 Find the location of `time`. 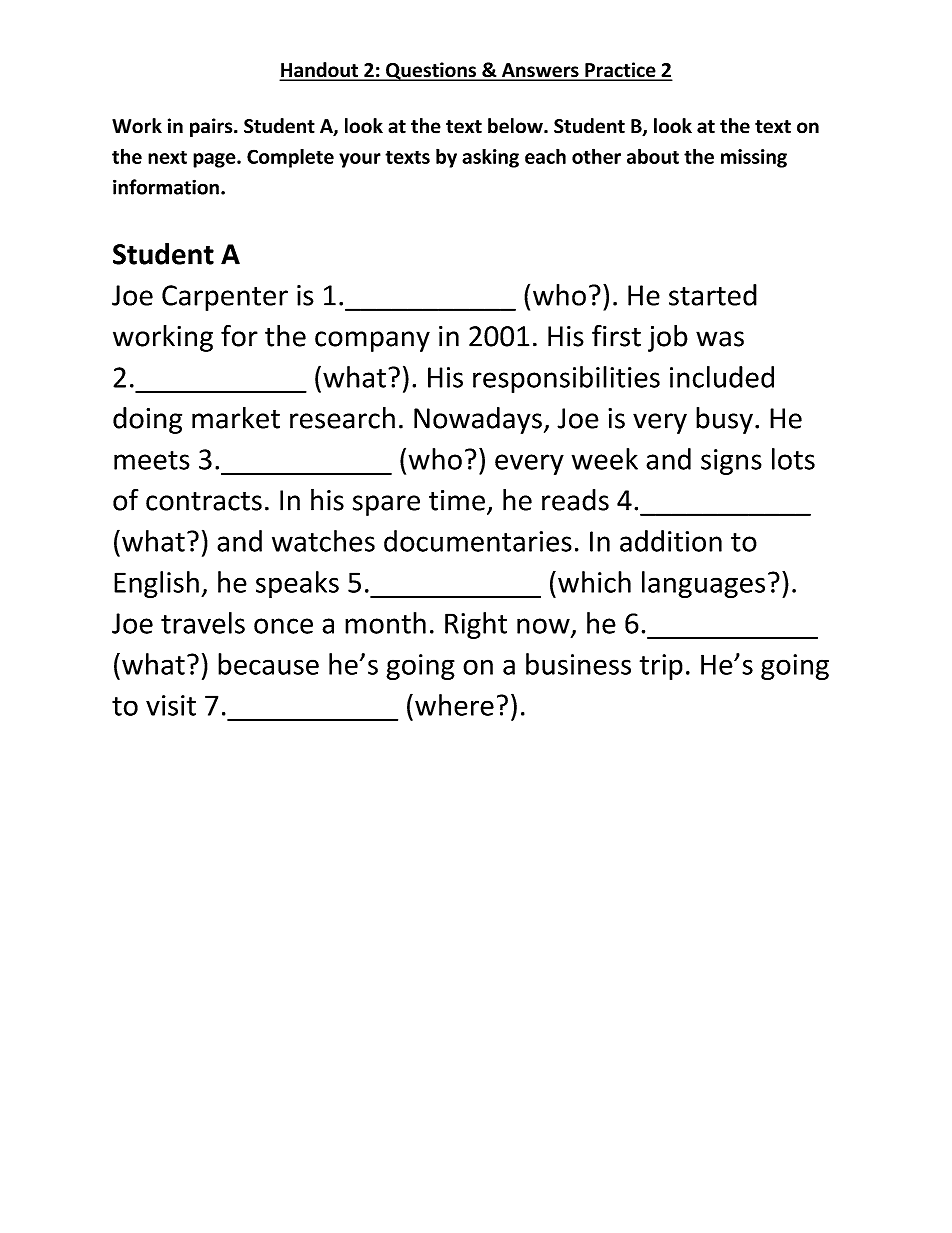

time is located at coordinates (457, 500).
